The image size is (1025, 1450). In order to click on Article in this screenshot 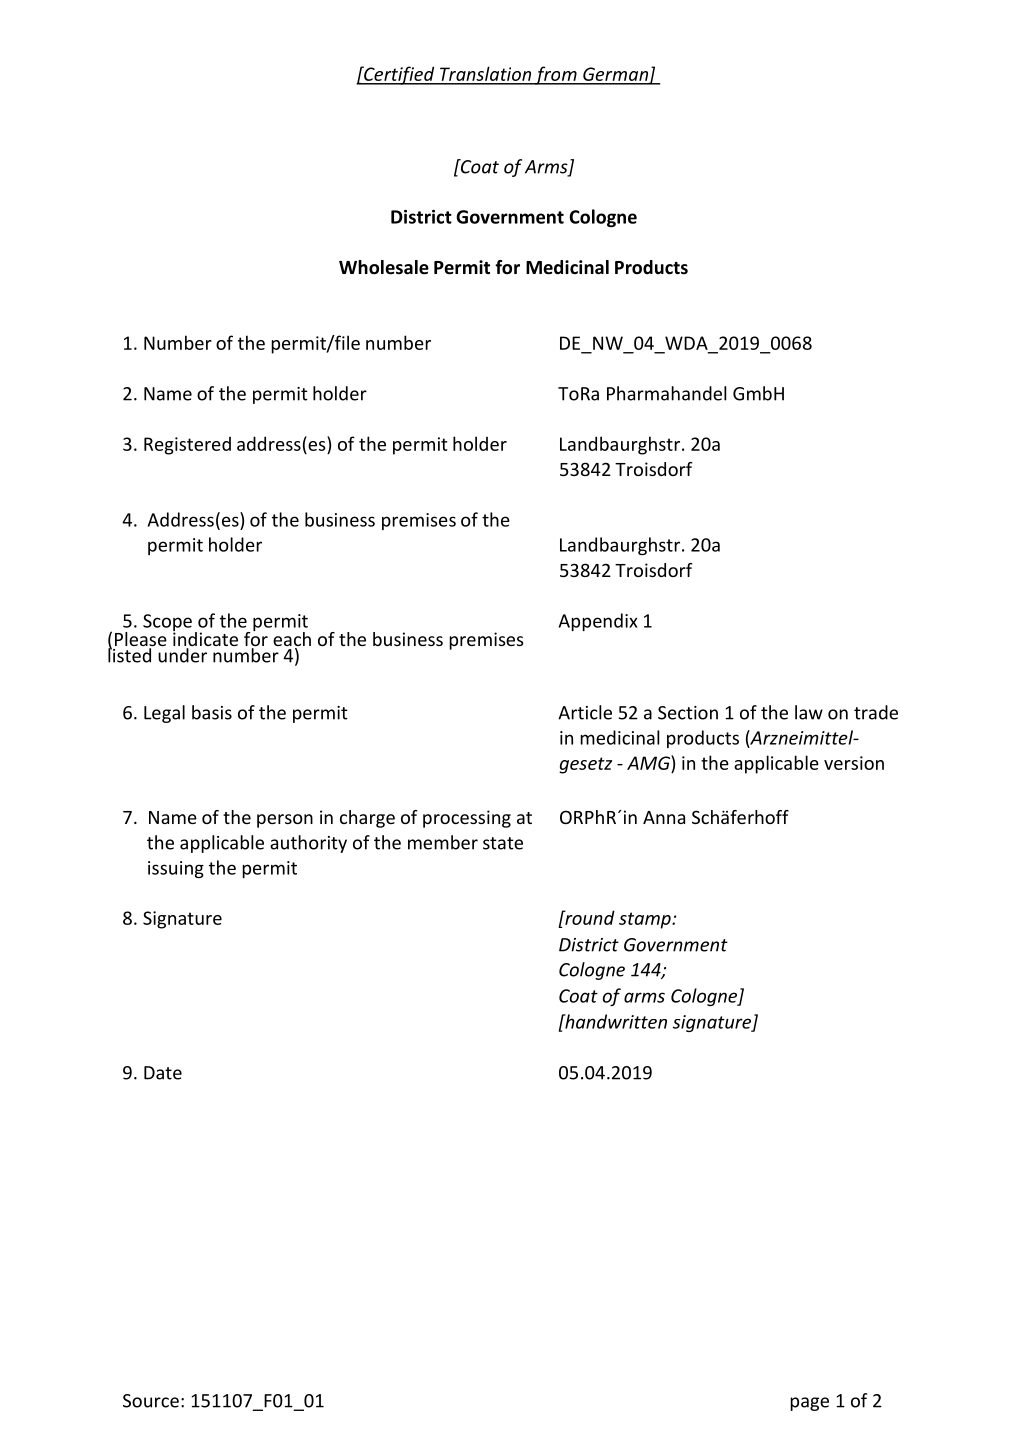, I will do `click(585, 712)`.
